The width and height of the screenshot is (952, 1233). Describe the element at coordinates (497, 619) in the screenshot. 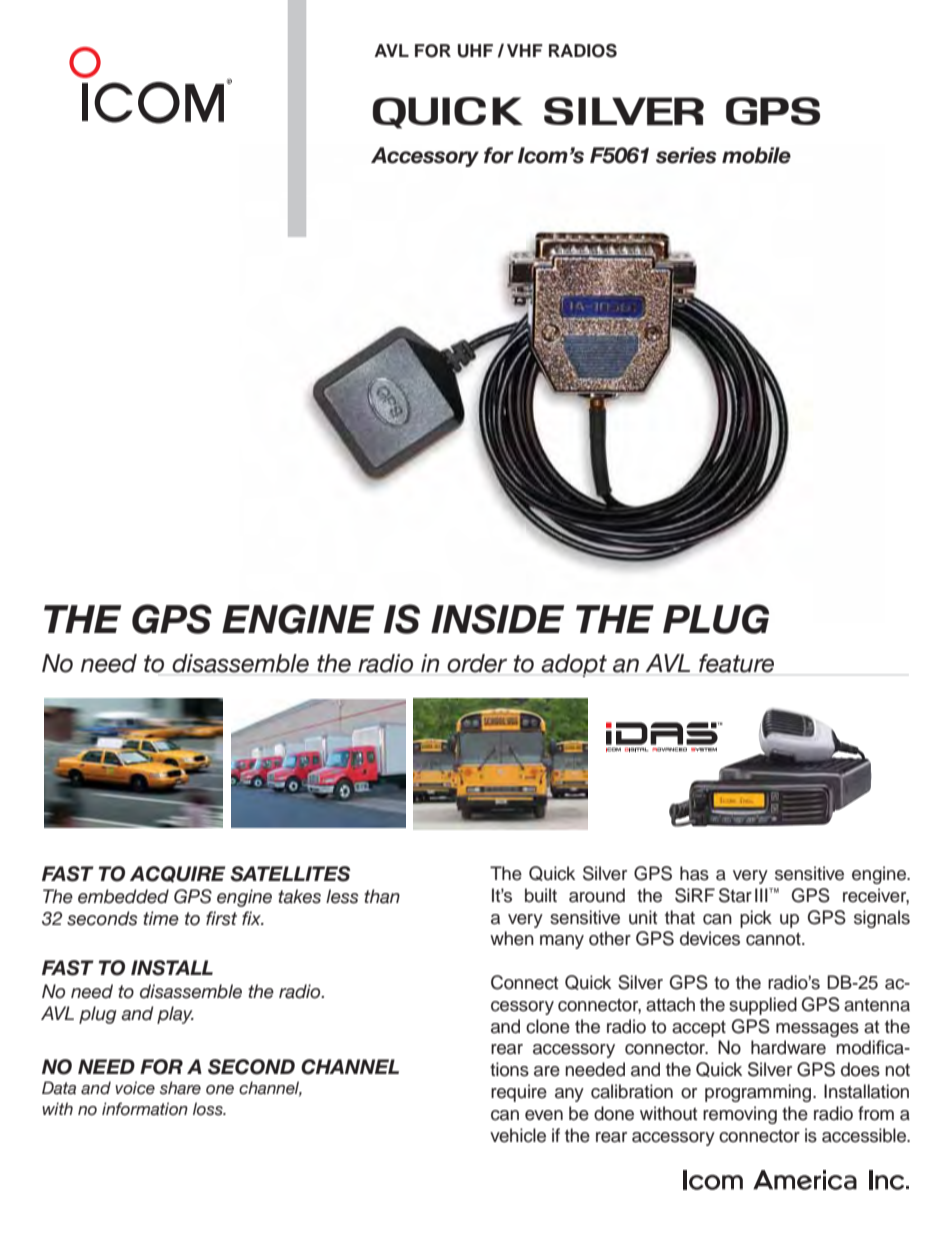

I see `INSIDE` at that location.
